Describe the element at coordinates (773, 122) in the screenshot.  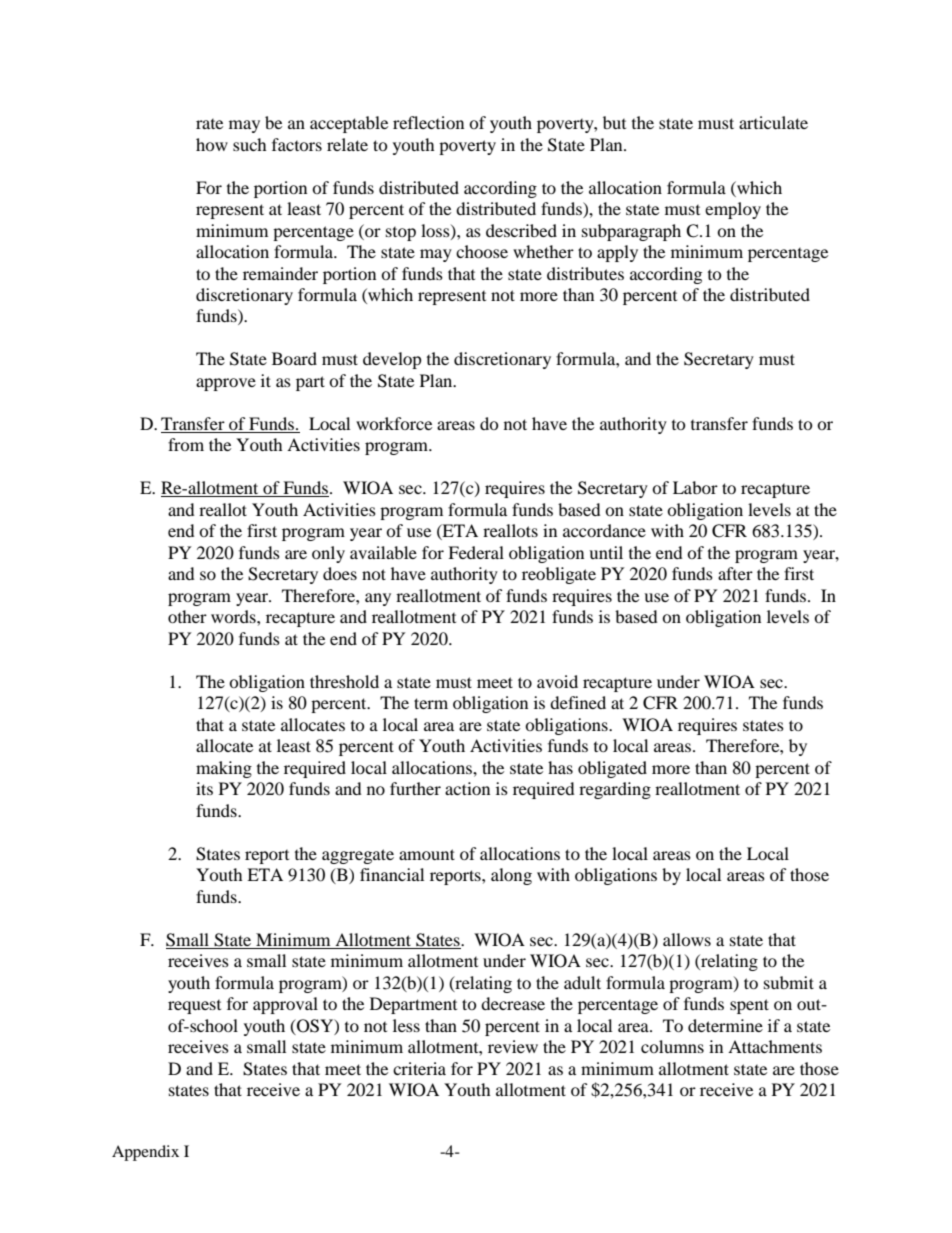
I see `articulate` at that location.
